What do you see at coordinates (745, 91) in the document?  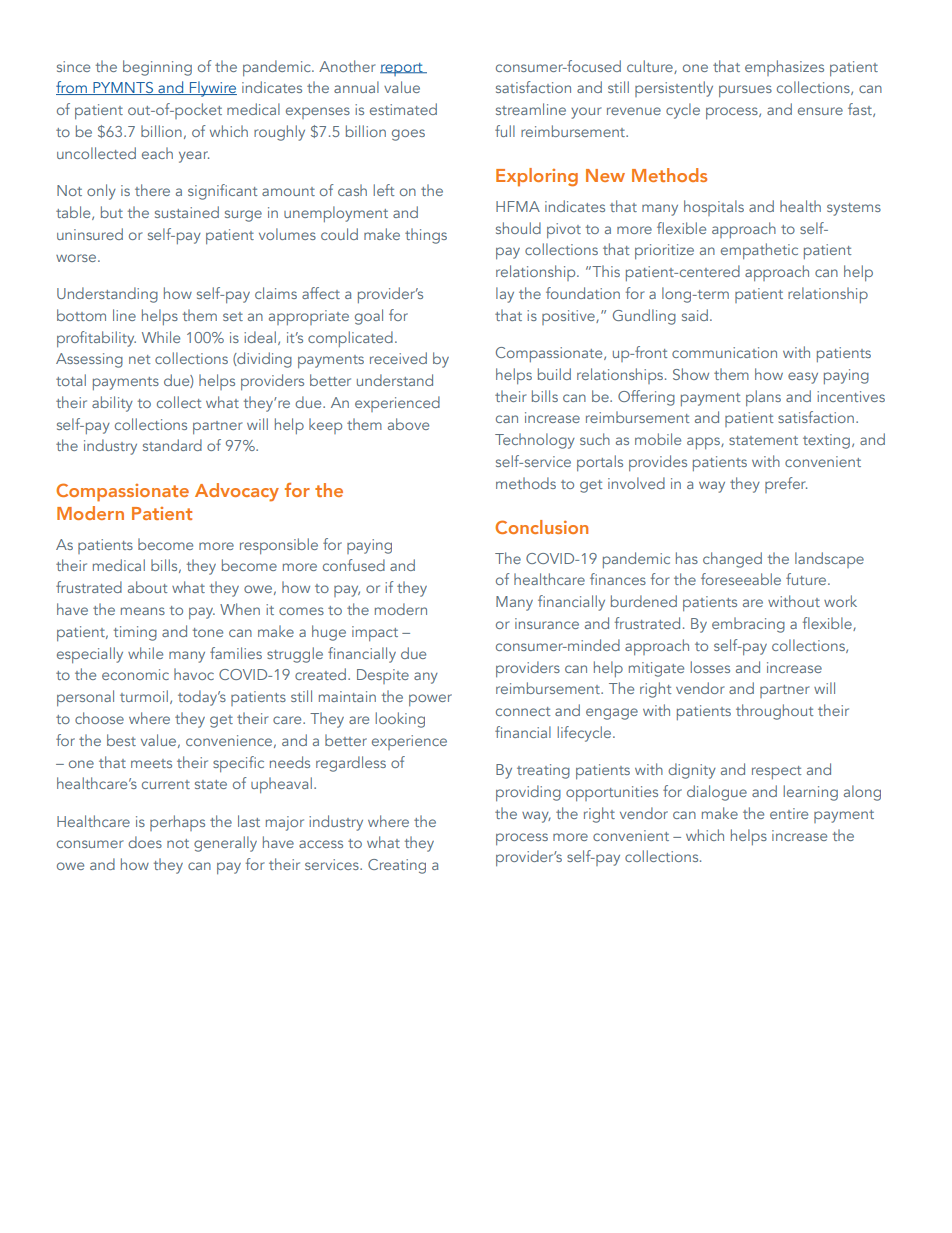 I see `pursues` at bounding box center [745, 91].
